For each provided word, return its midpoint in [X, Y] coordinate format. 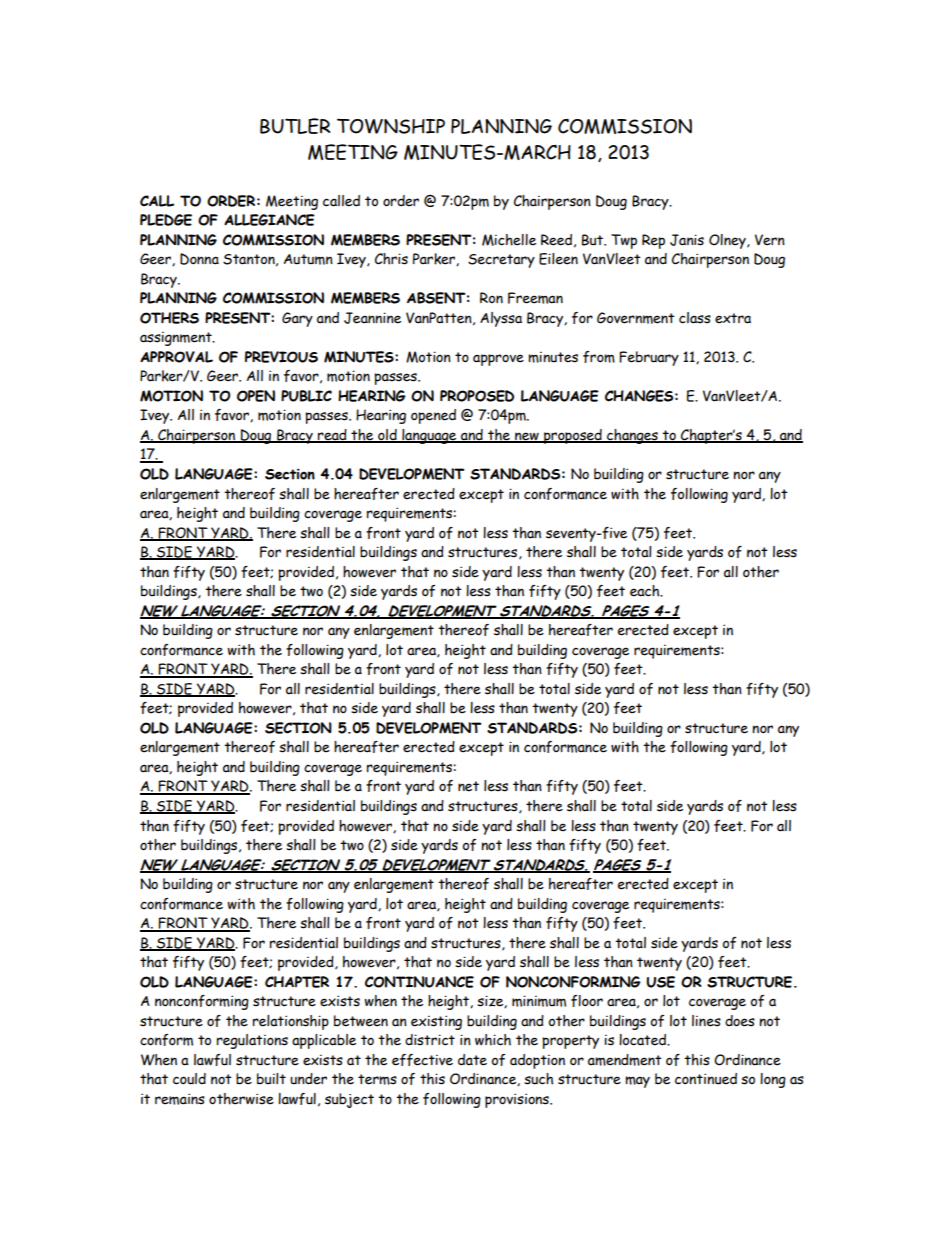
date [472, 1060]
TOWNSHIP [391, 126]
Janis [687, 240]
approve [498, 360]
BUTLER [295, 126]
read [332, 436]
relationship [291, 1022]
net [468, 786]
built [271, 1079]
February [649, 358]
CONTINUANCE [419, 982]
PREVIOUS [281, 357]
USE [660, 982]
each [646, 591]
